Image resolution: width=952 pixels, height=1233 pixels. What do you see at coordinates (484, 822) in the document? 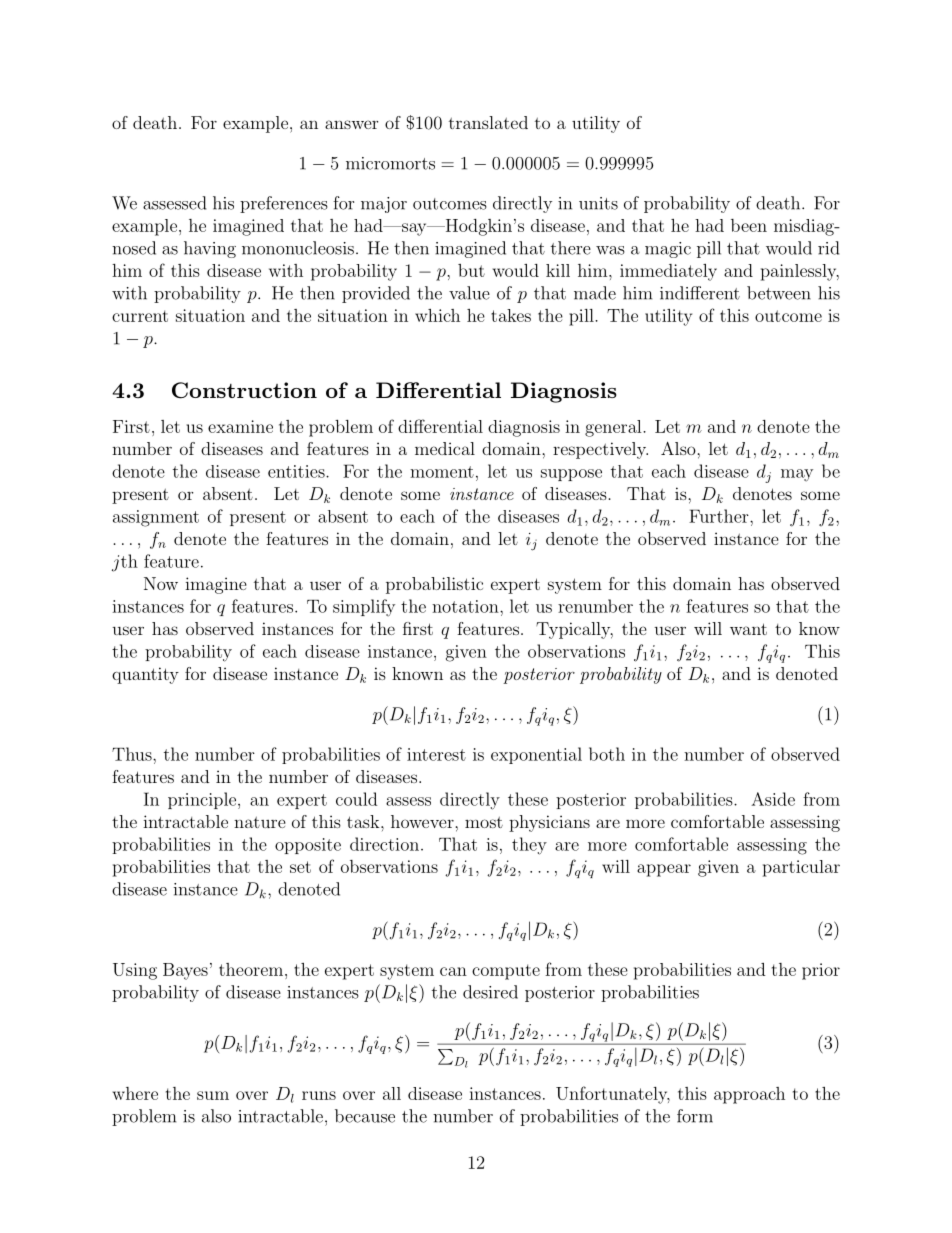
I see `most` at bounding box center [484, 822].
